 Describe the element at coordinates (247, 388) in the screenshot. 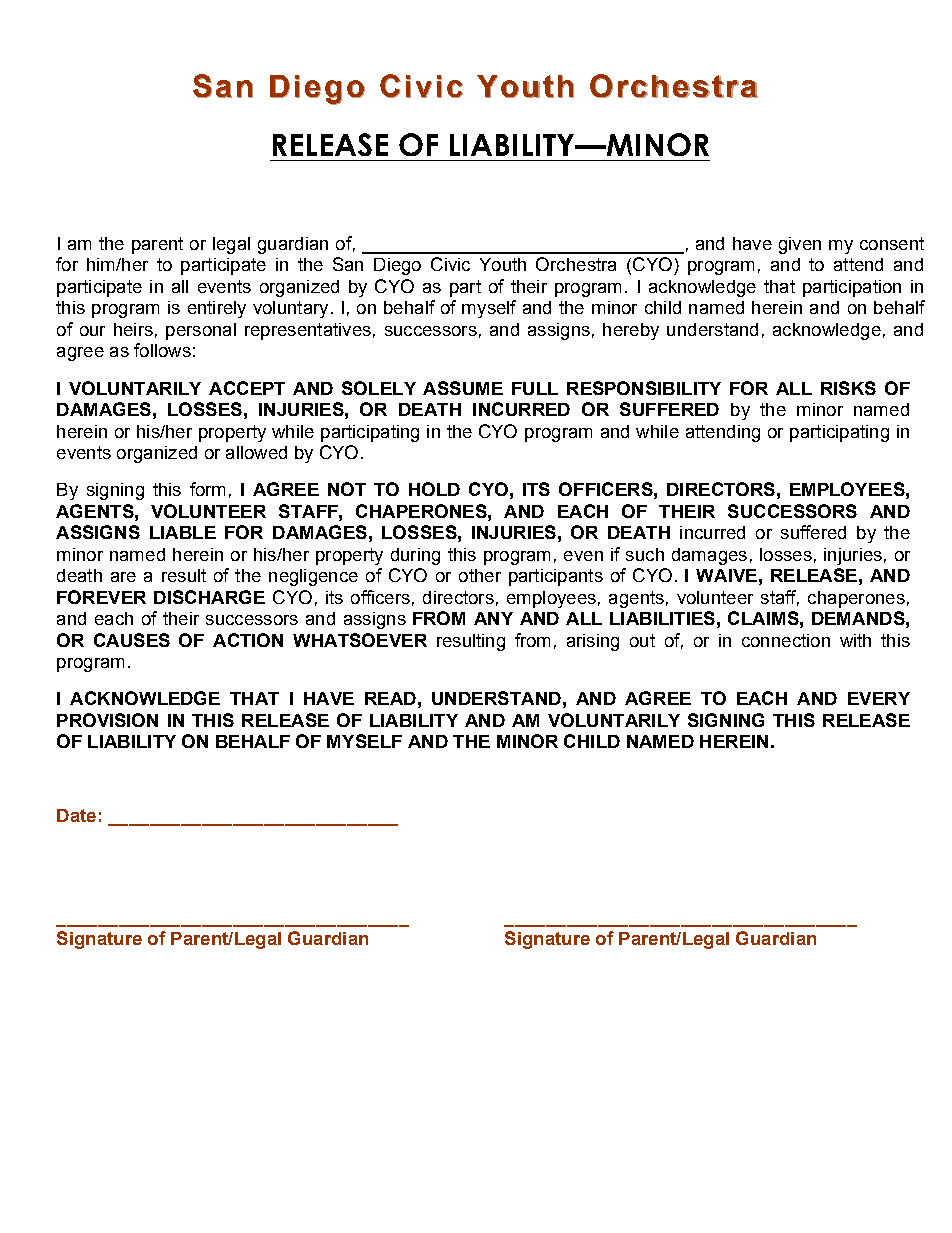

I see `ACCEPT` at that location.
